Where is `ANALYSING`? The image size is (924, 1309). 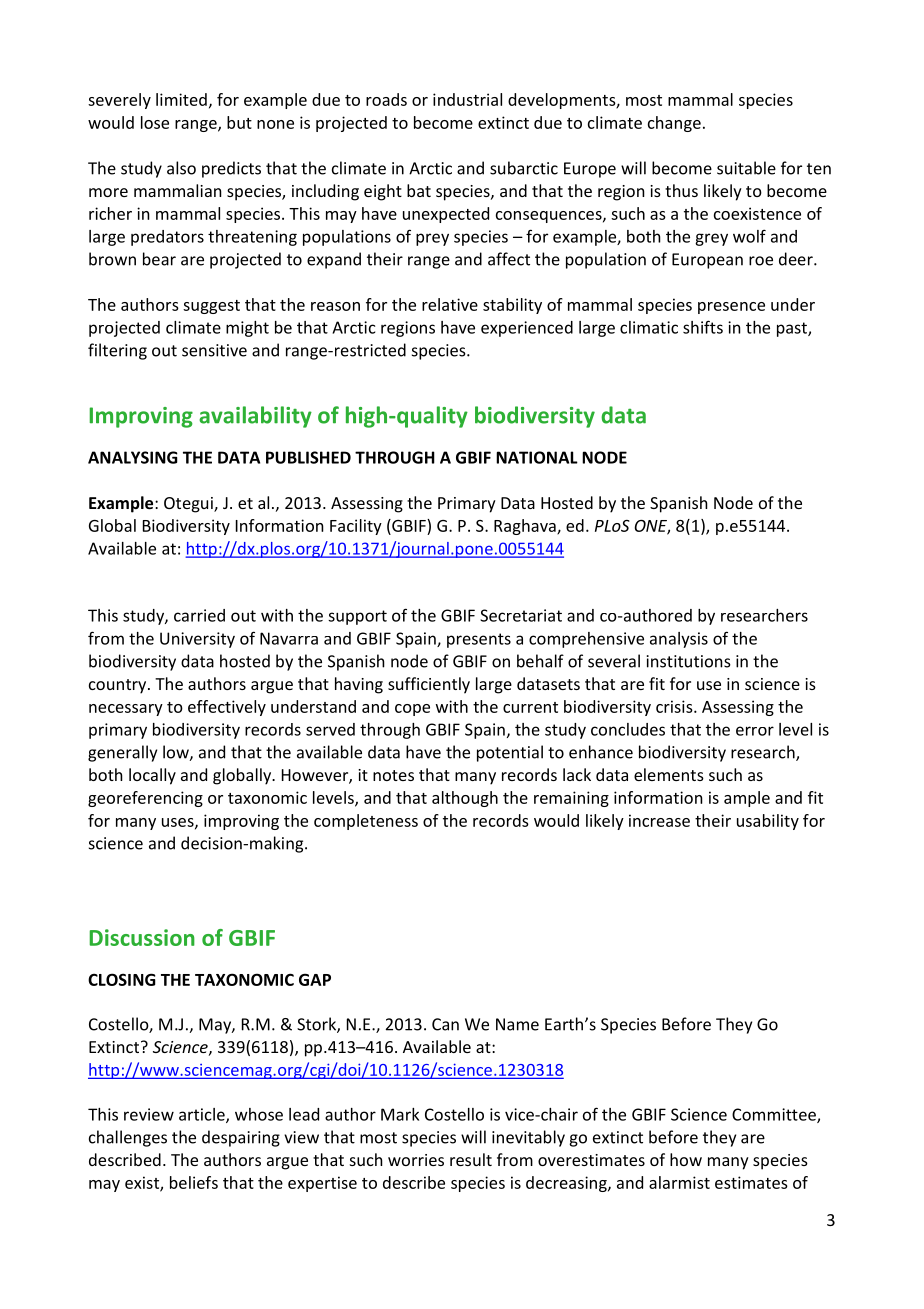 ANALYSING is located at coordinates (133, 457).
